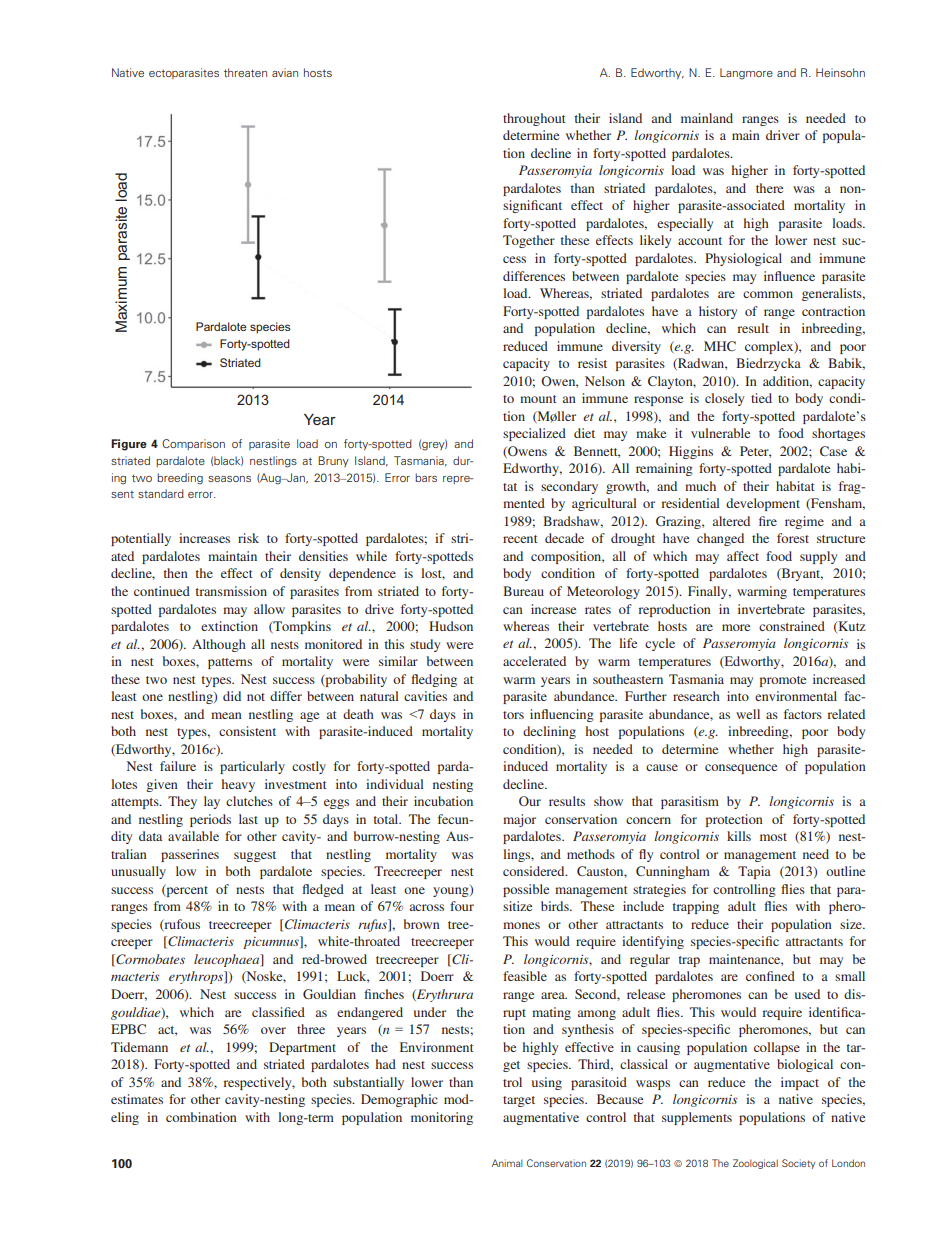 This image has height=1251, width=952. I want to click on Although, so click(219, 645).
